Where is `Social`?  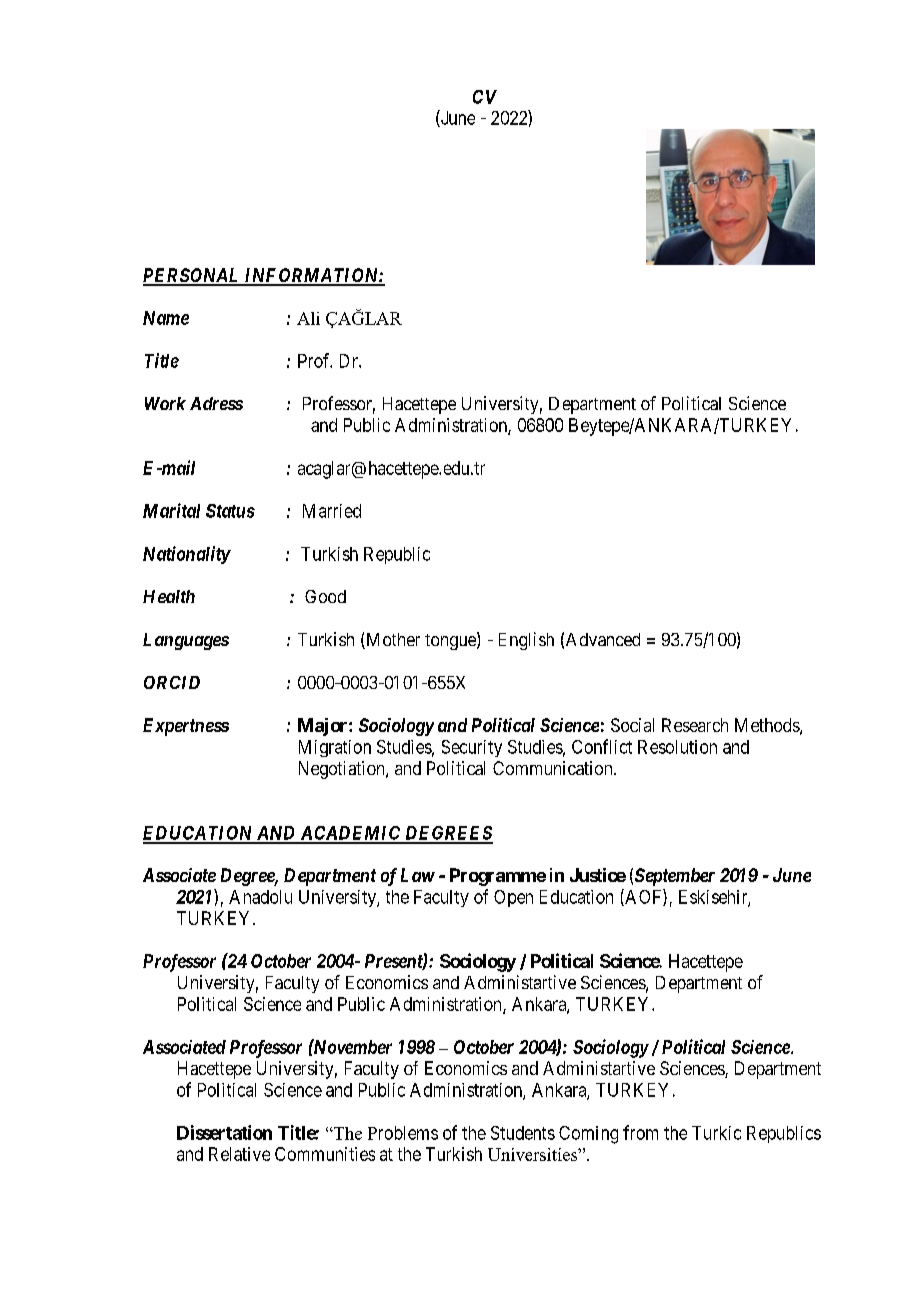
Social is located at coordinates (632, 725).
